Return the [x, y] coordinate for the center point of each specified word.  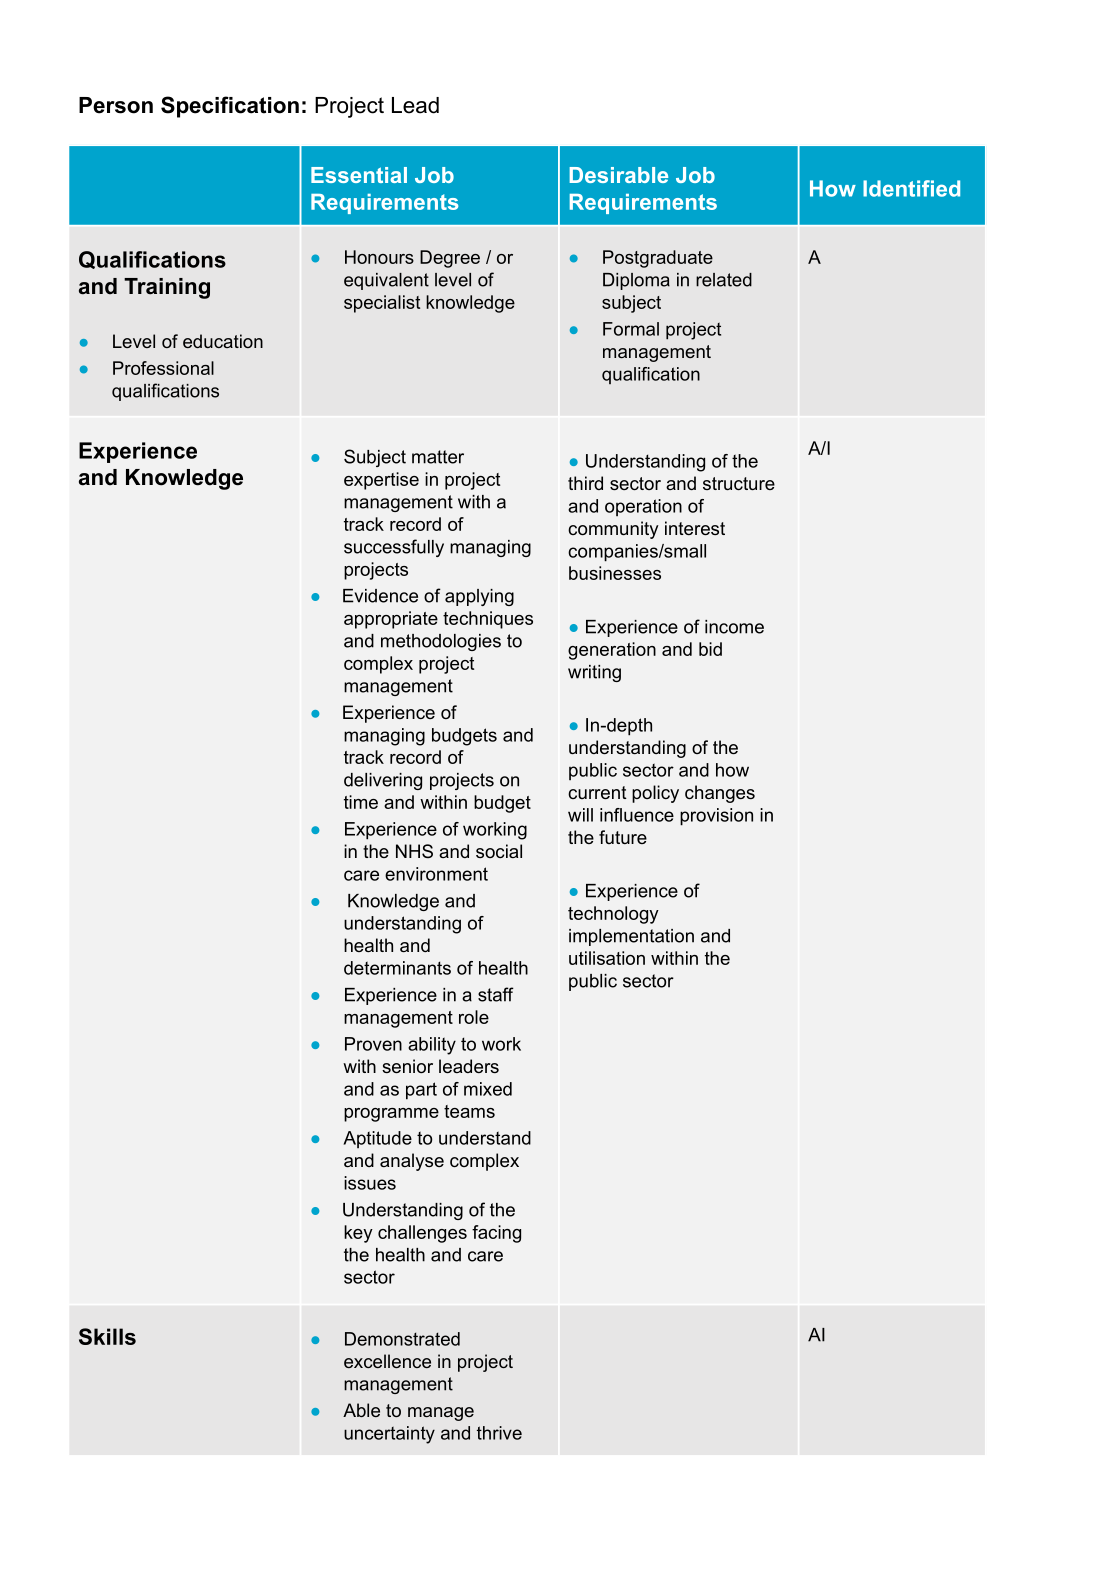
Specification [230, 107]
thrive [499, 1433]
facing [496, 1234]
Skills [107, 1336]
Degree [450, 259]
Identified [911, 188]
